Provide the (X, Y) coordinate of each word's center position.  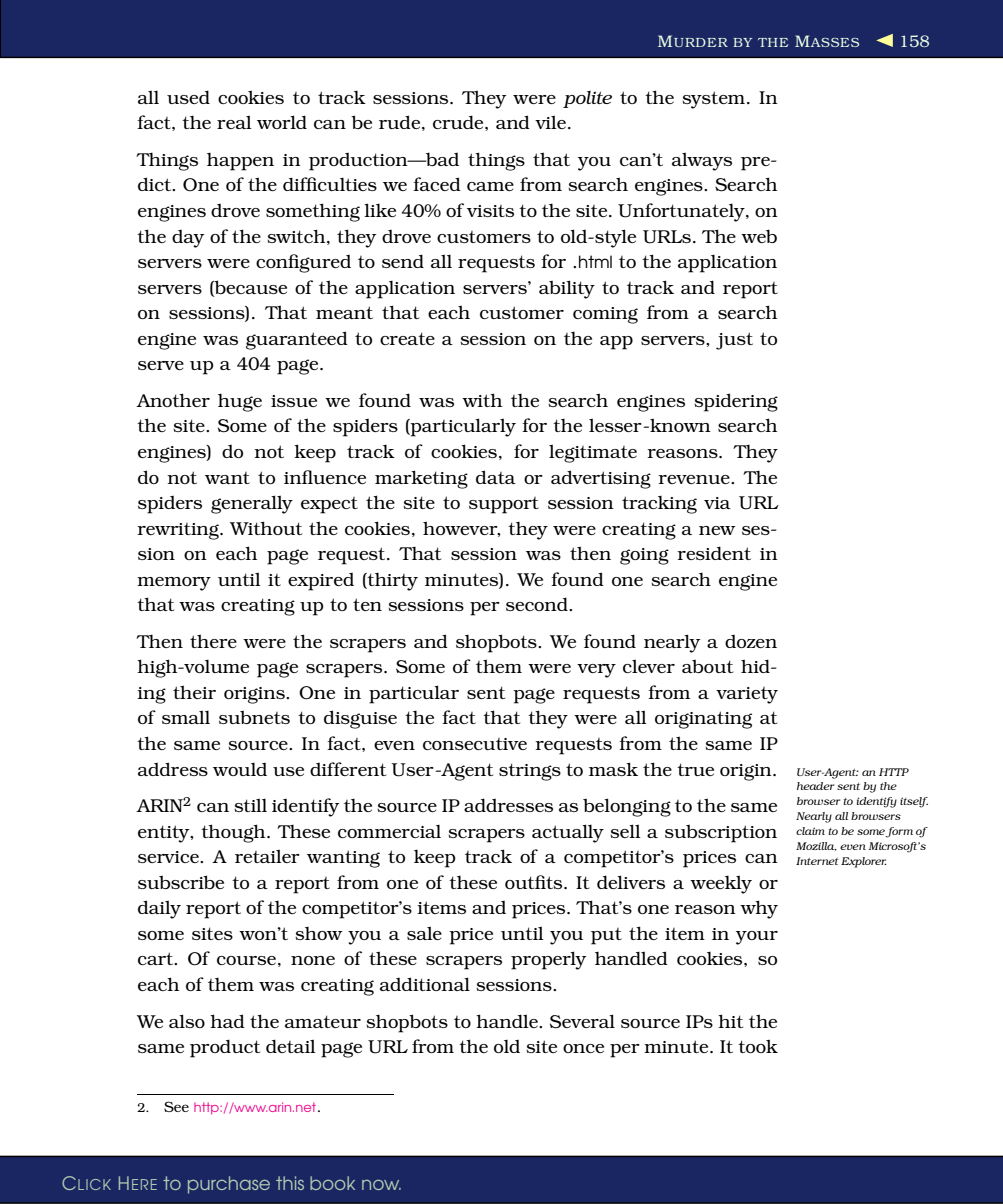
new (717, 530)
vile (550, 122)
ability (567, 289)
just (734, 341)
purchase (229, 1185)
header (815, 786)
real (234, 122)
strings (530, 772)
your (757, 938)
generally (252, 504)
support (504, 505)
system (715, 100)
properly (548, 960)
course (246, 960)
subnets (254, 717)
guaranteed (297, 340)
